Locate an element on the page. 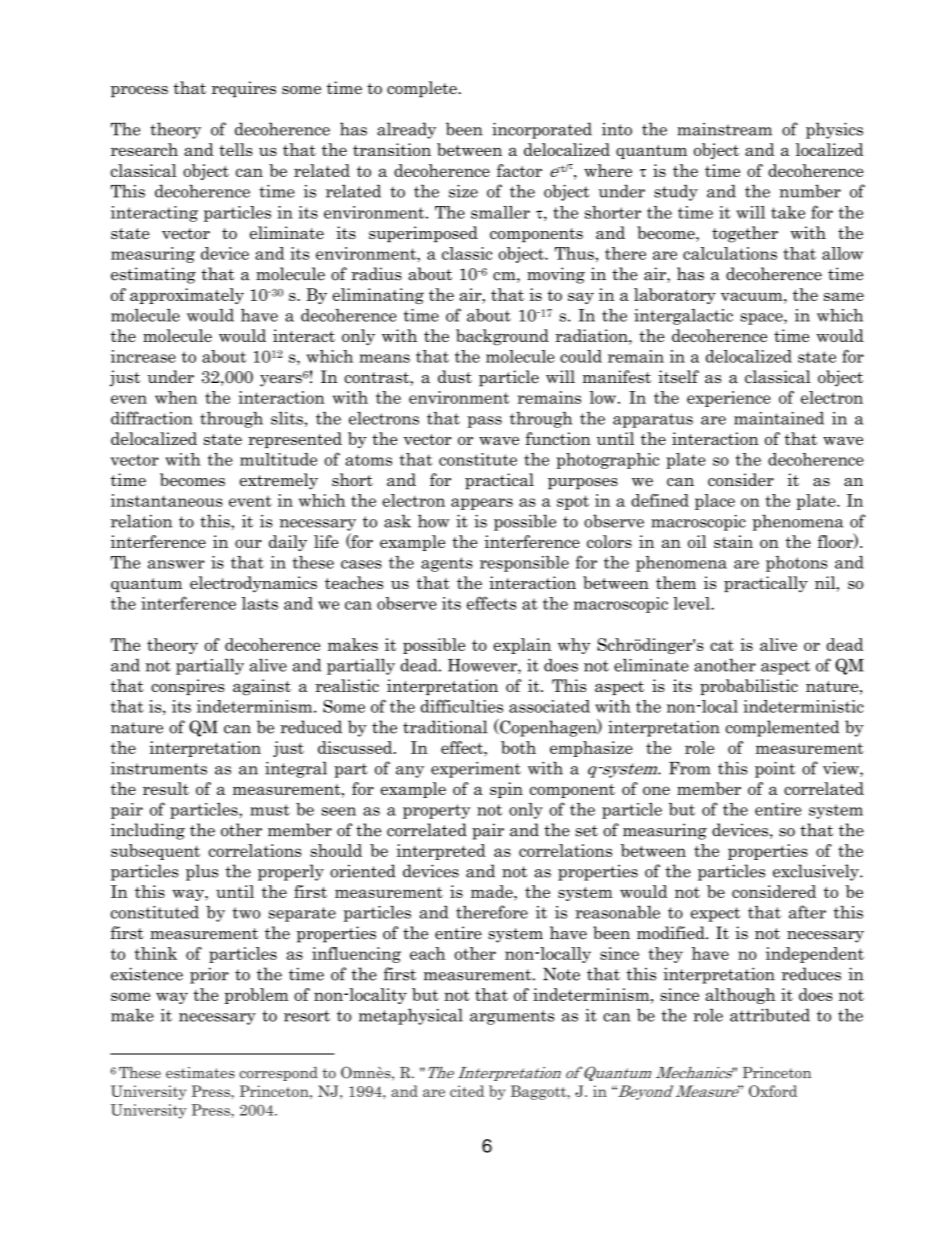  incorporated is located at coordinates (542, 130).
